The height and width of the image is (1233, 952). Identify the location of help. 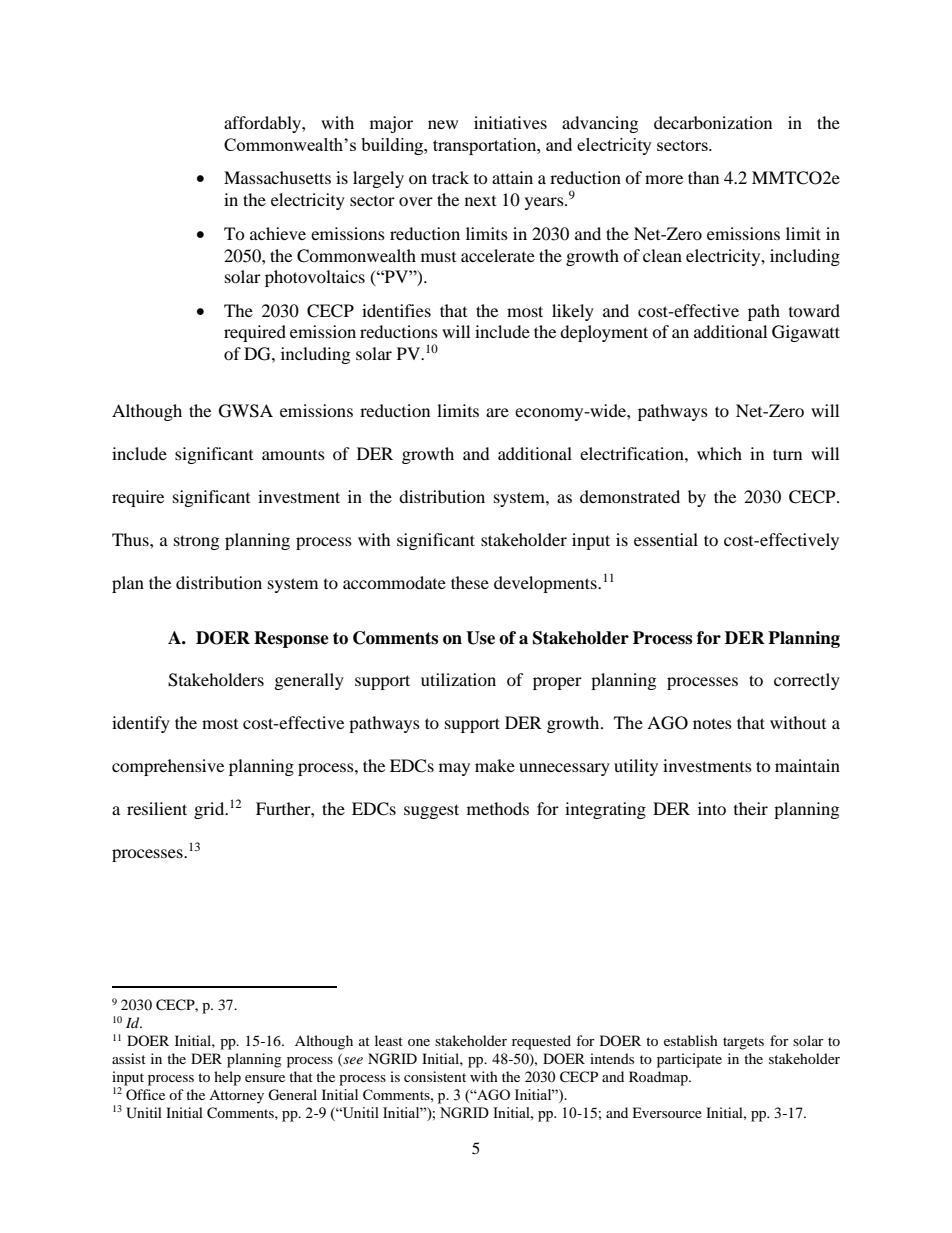
(227, 1078).
